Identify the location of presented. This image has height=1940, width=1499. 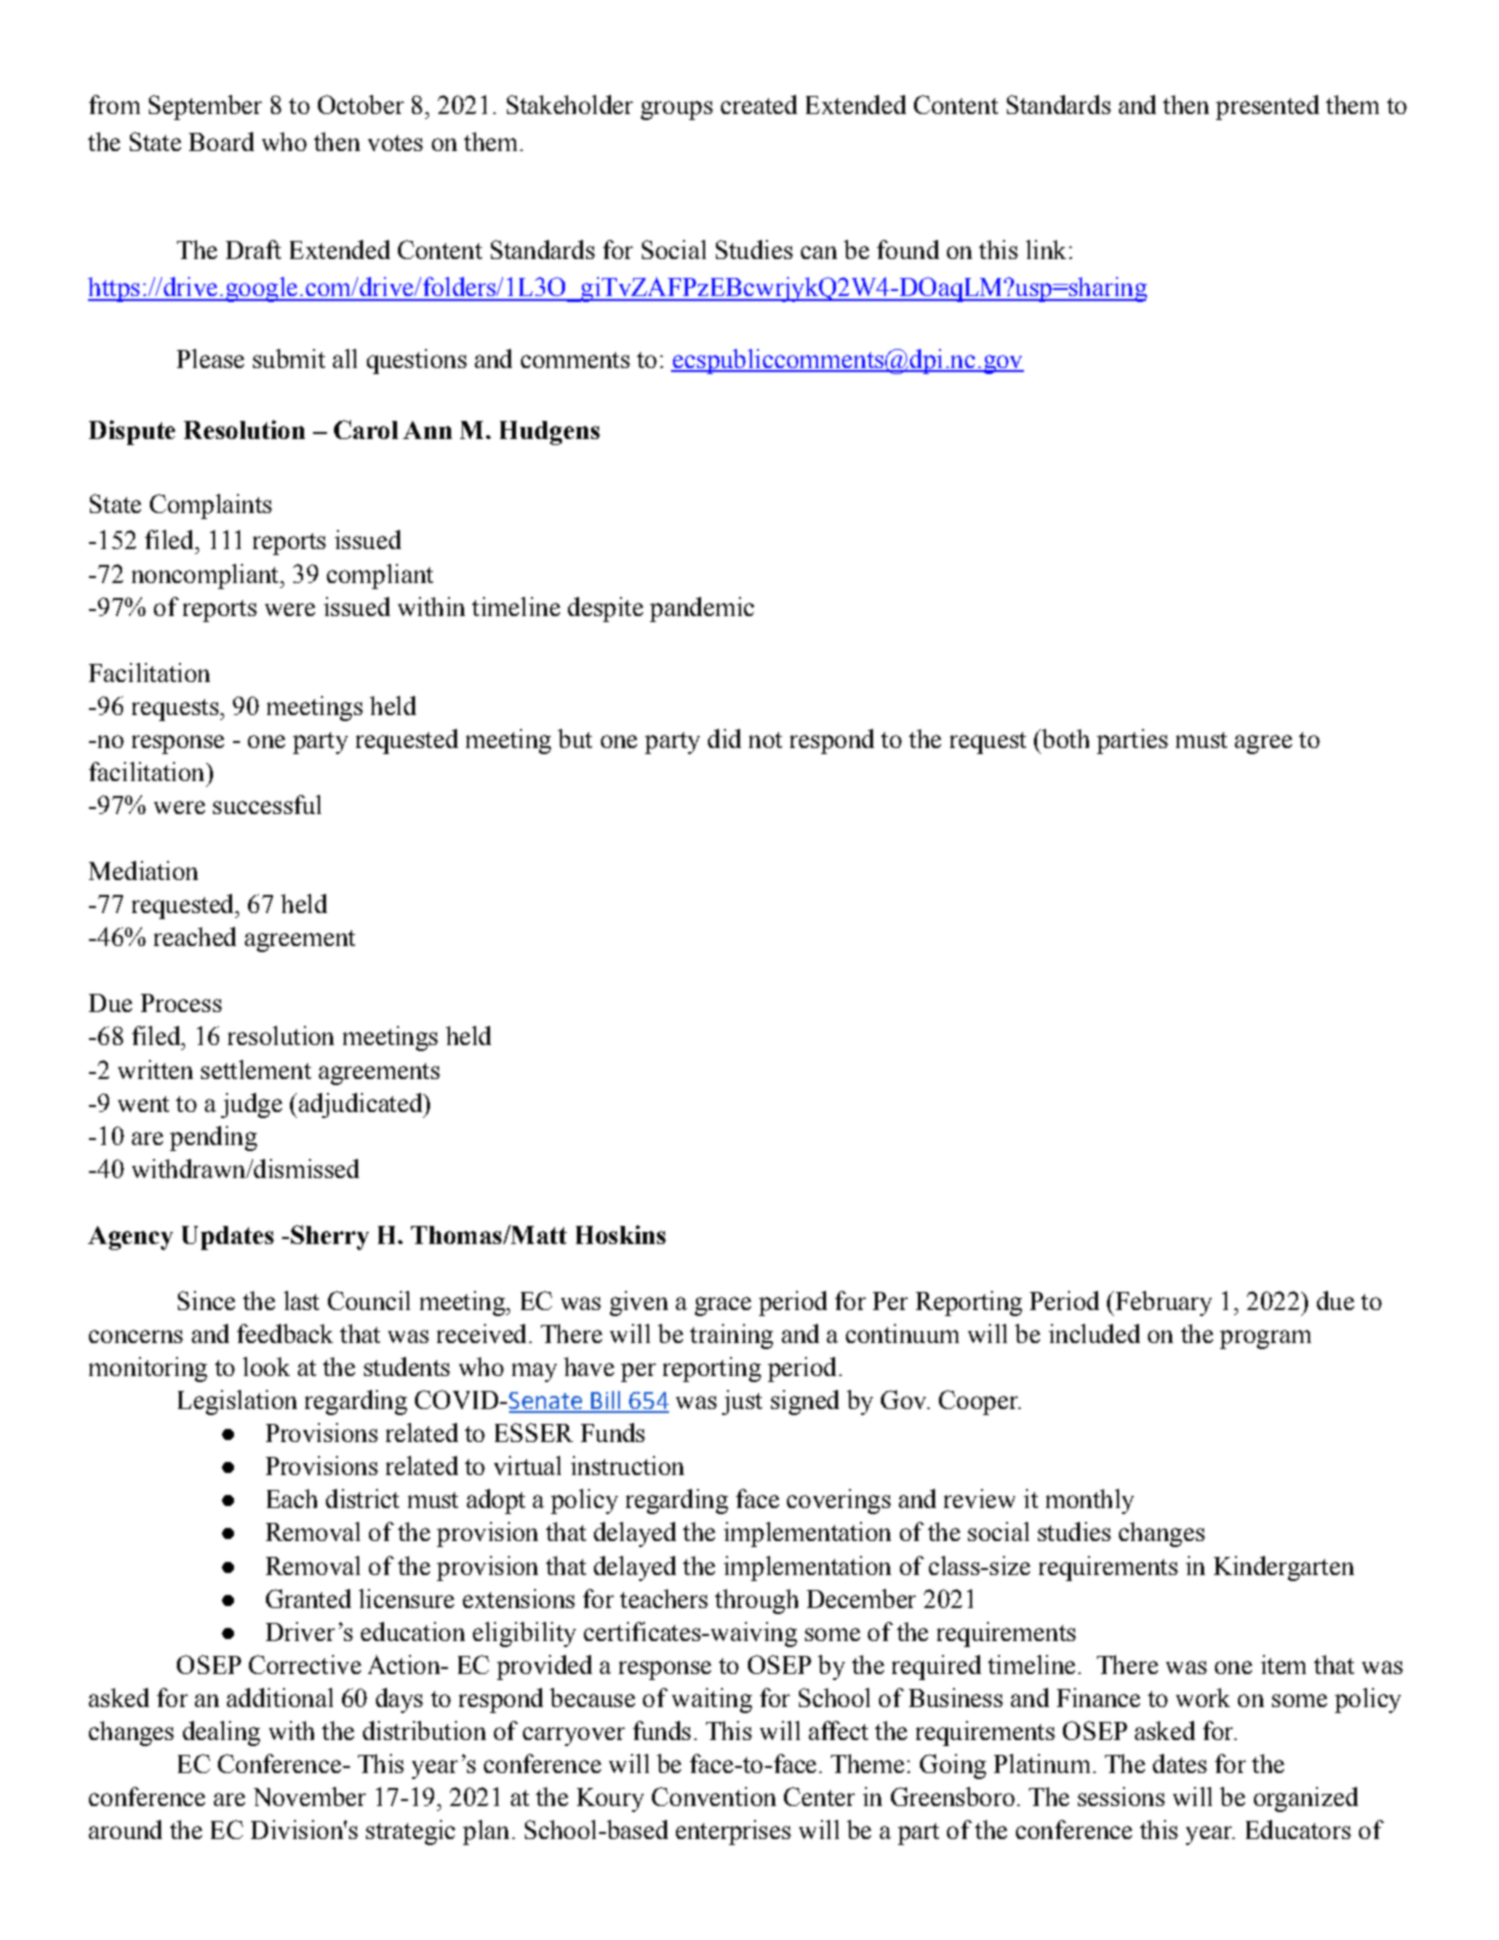
(1267, 107).
